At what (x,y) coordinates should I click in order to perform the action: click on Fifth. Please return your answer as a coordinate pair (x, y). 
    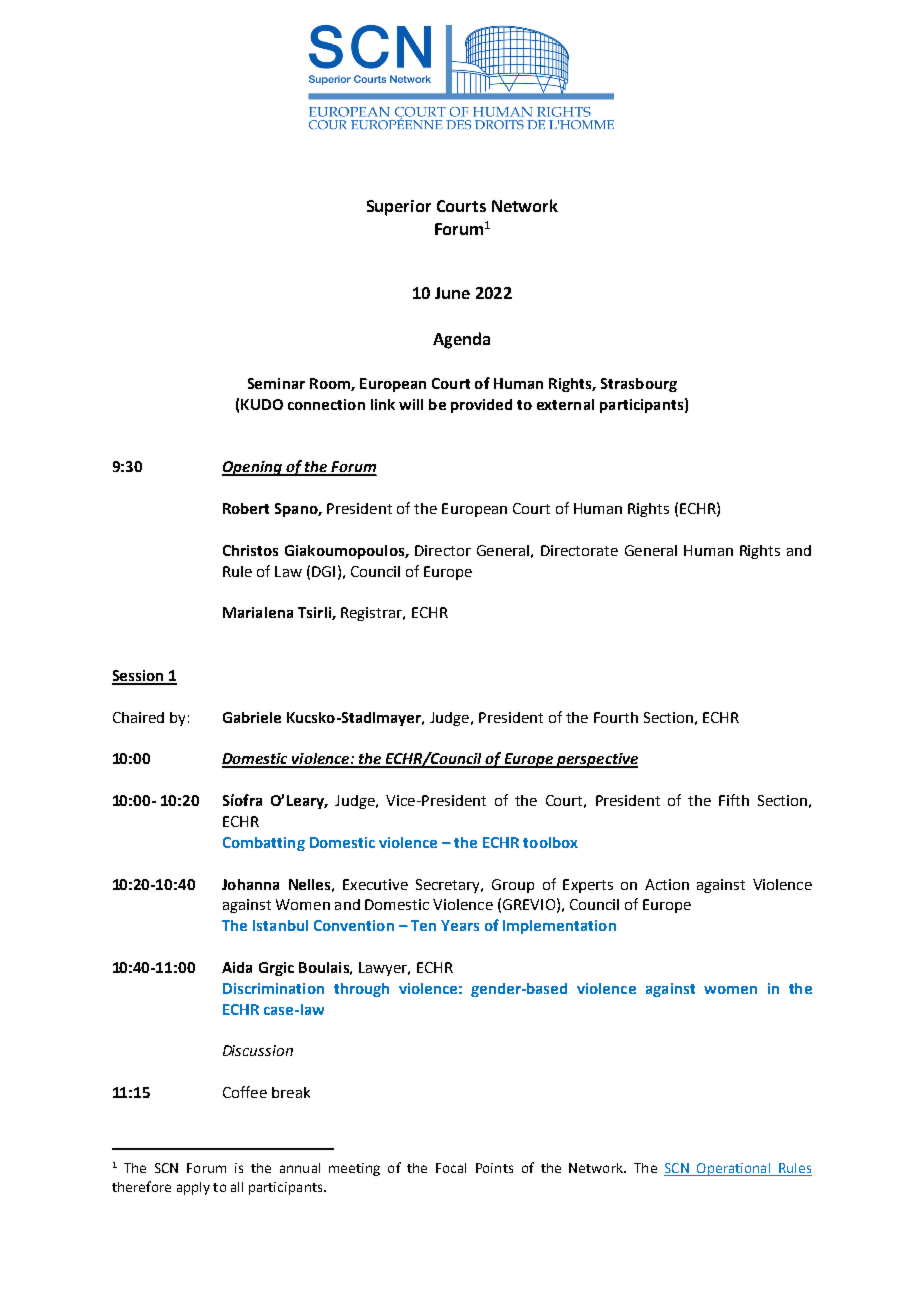
    Looking at the image, I should click on (734, 800).
